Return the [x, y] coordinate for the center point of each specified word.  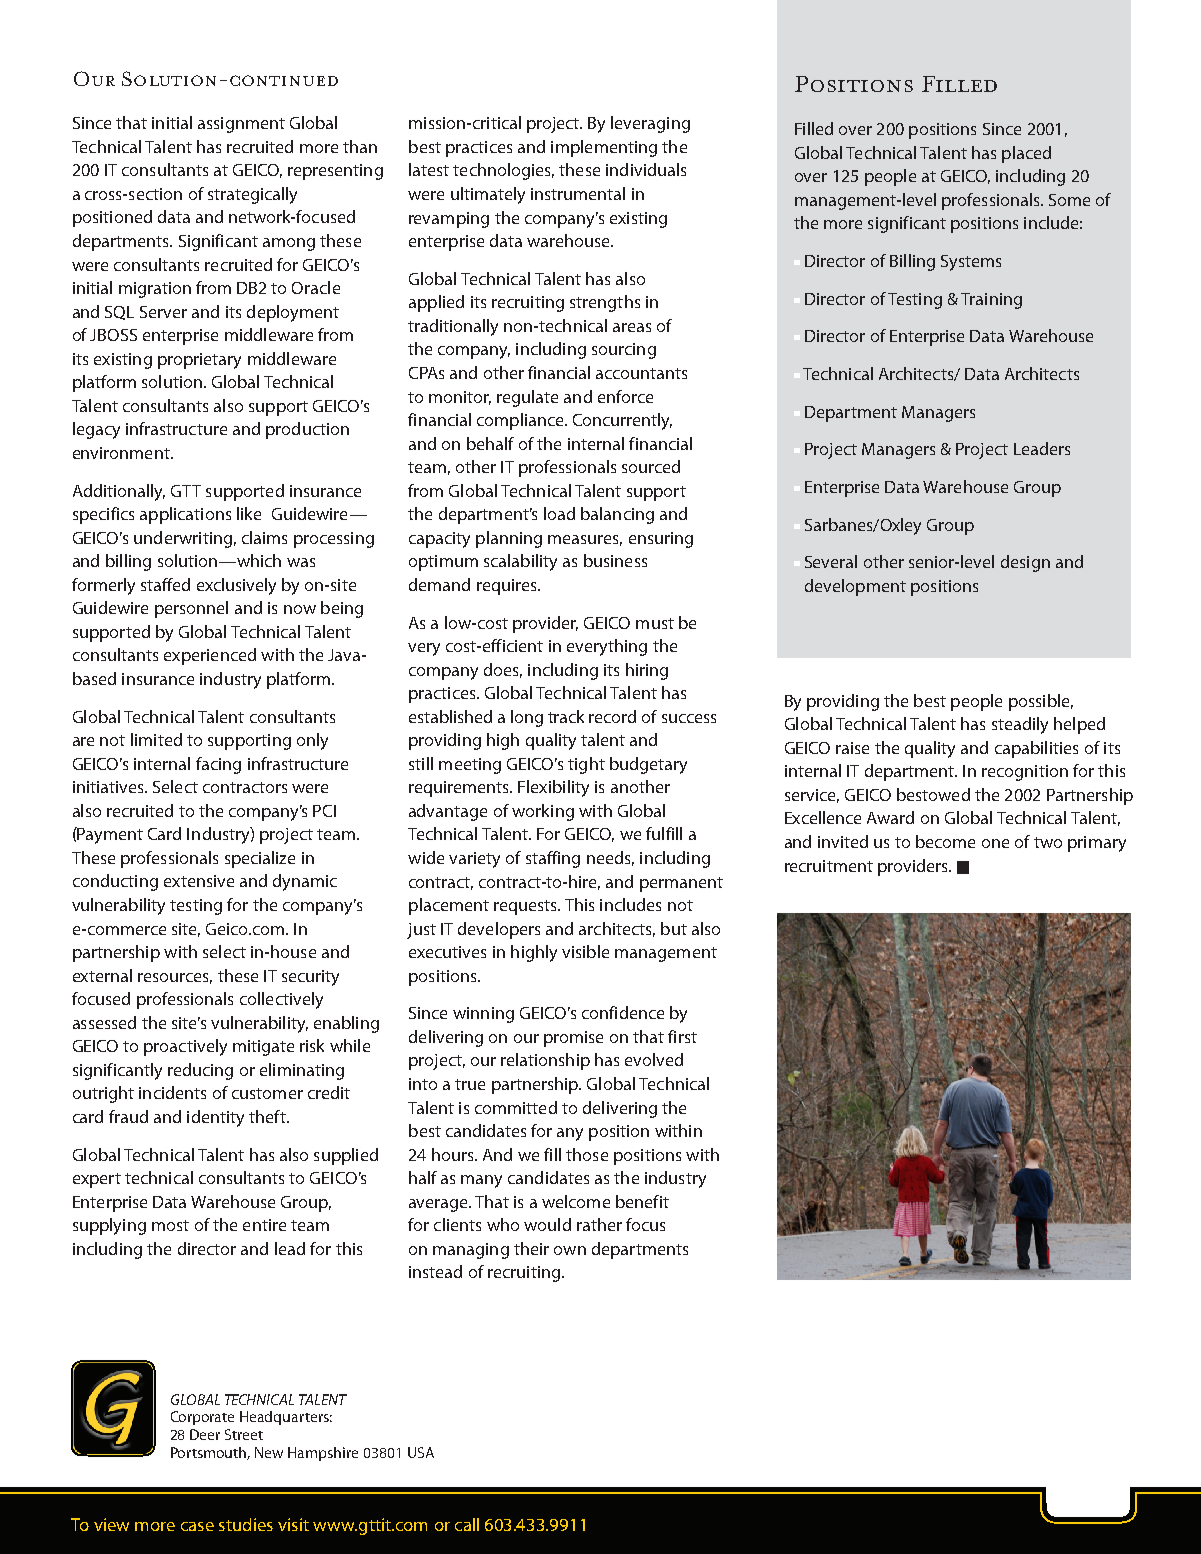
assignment [241, 125]
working [543, 812]
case [197, 1526]
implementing [604, 148]
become [945, 841]
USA [421, 1452]
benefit [642, 1201]
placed [1026, 154]
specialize [260, 859]
